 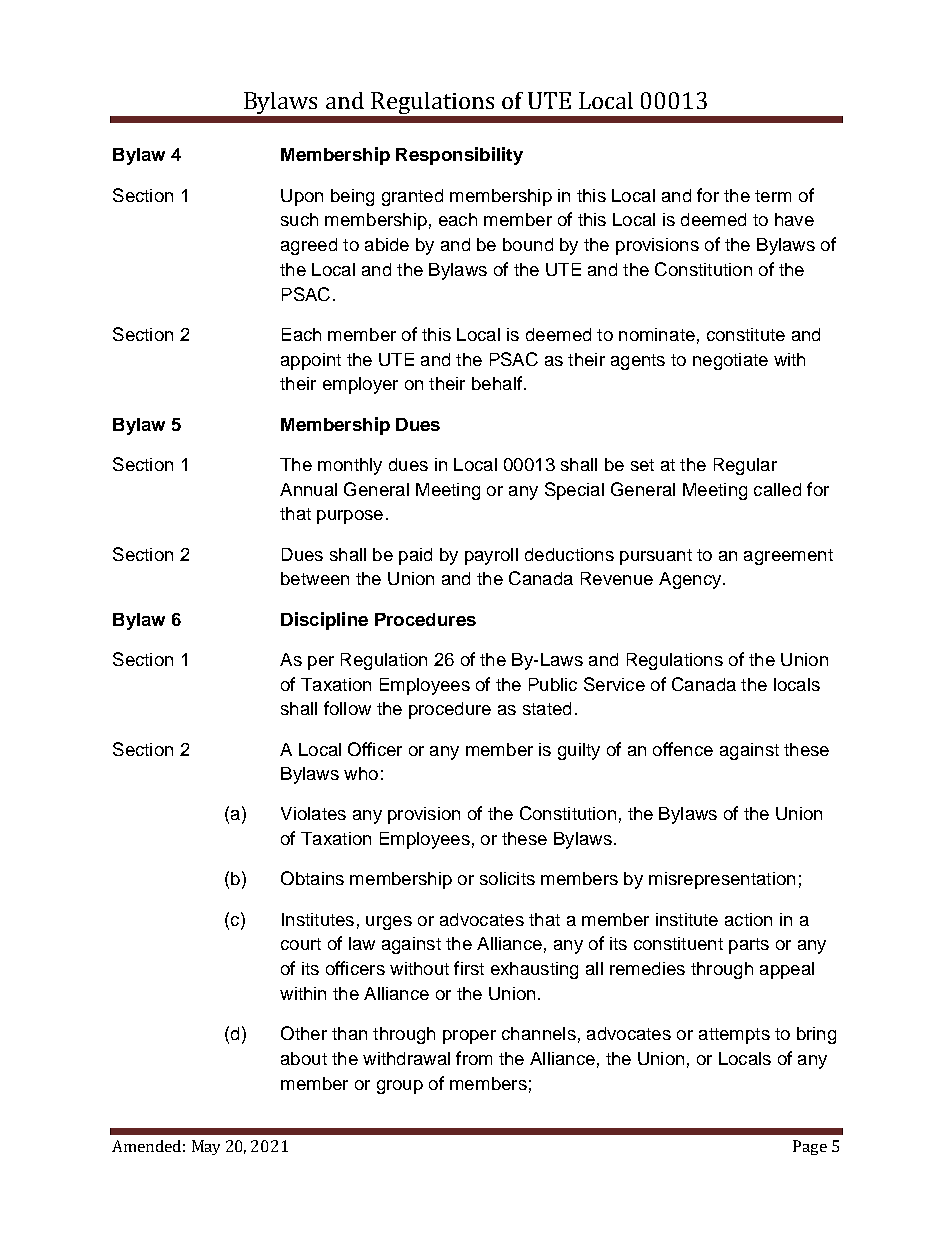 What do you see at coordinates (324, 621) in the screenshot?
I see `Discipline` at bounding box center [324, 621].
